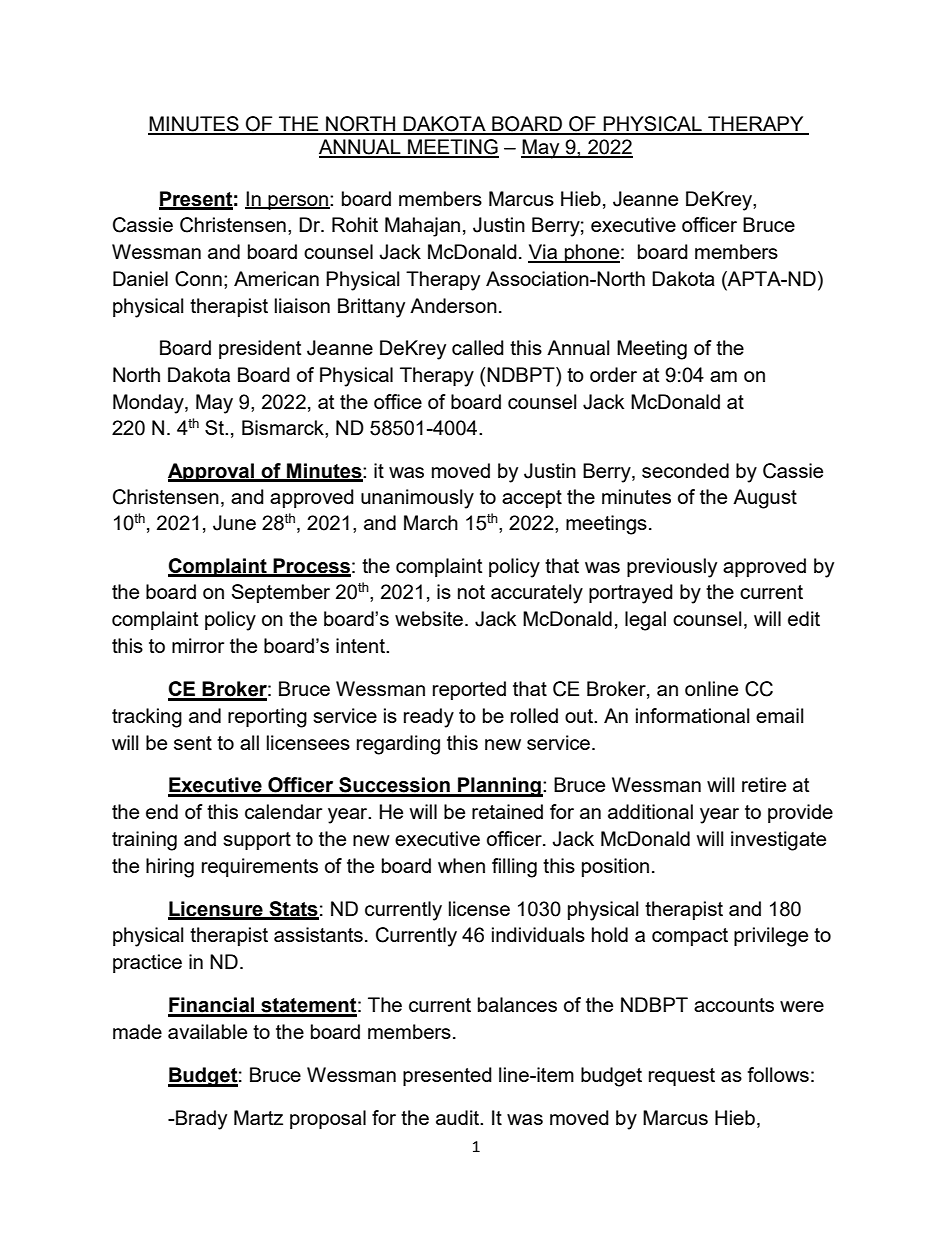  I want to click on Brady, so click(200, 1120).
